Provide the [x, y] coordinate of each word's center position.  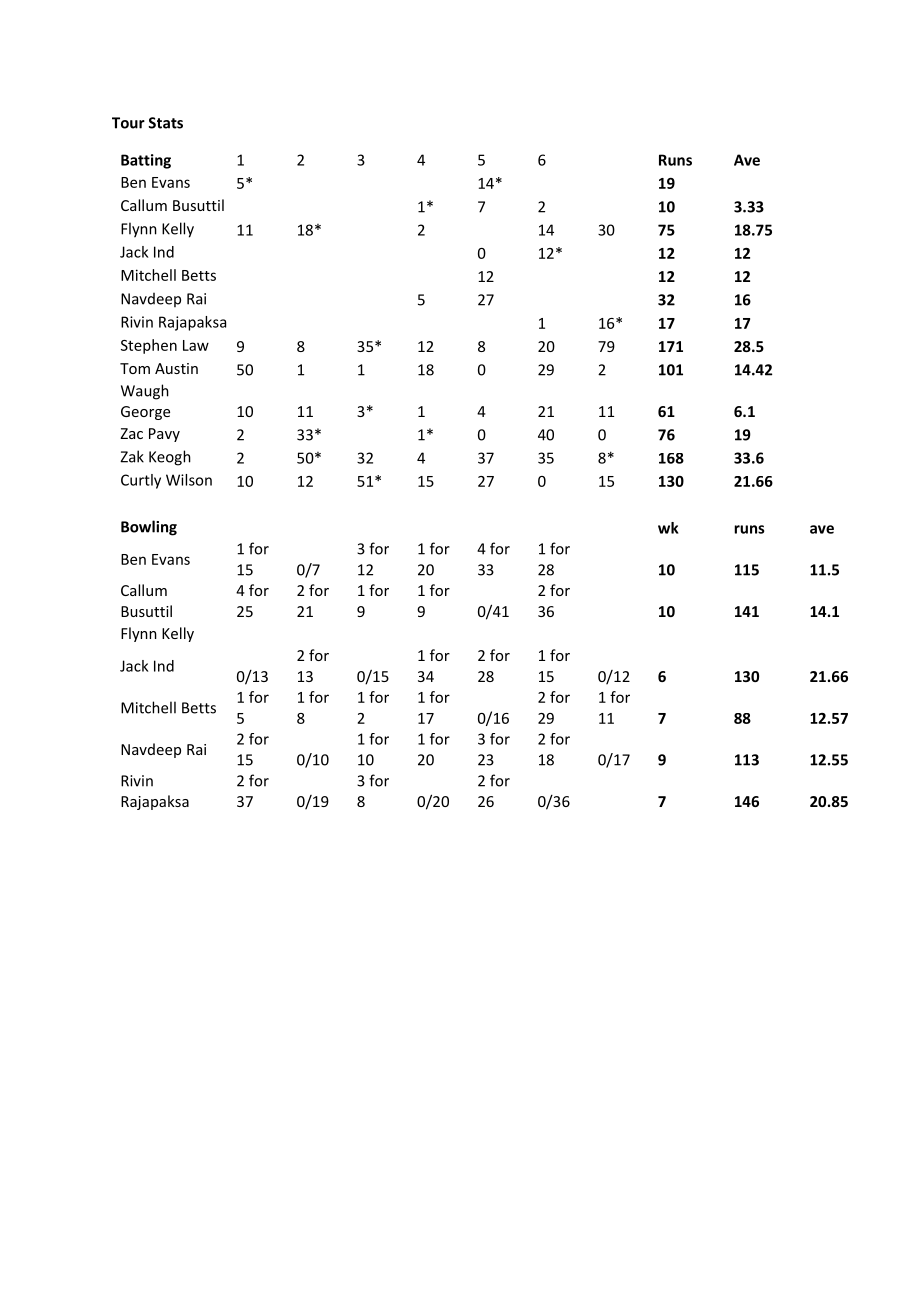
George [145, 413]
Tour [128, 123]
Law [196, 345]
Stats [165, 123]
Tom [135, 368]
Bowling [149, 528]
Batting [146, 161]
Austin [176, 368]
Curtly [141, 481]
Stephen [149, 346]
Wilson [189, 480]
